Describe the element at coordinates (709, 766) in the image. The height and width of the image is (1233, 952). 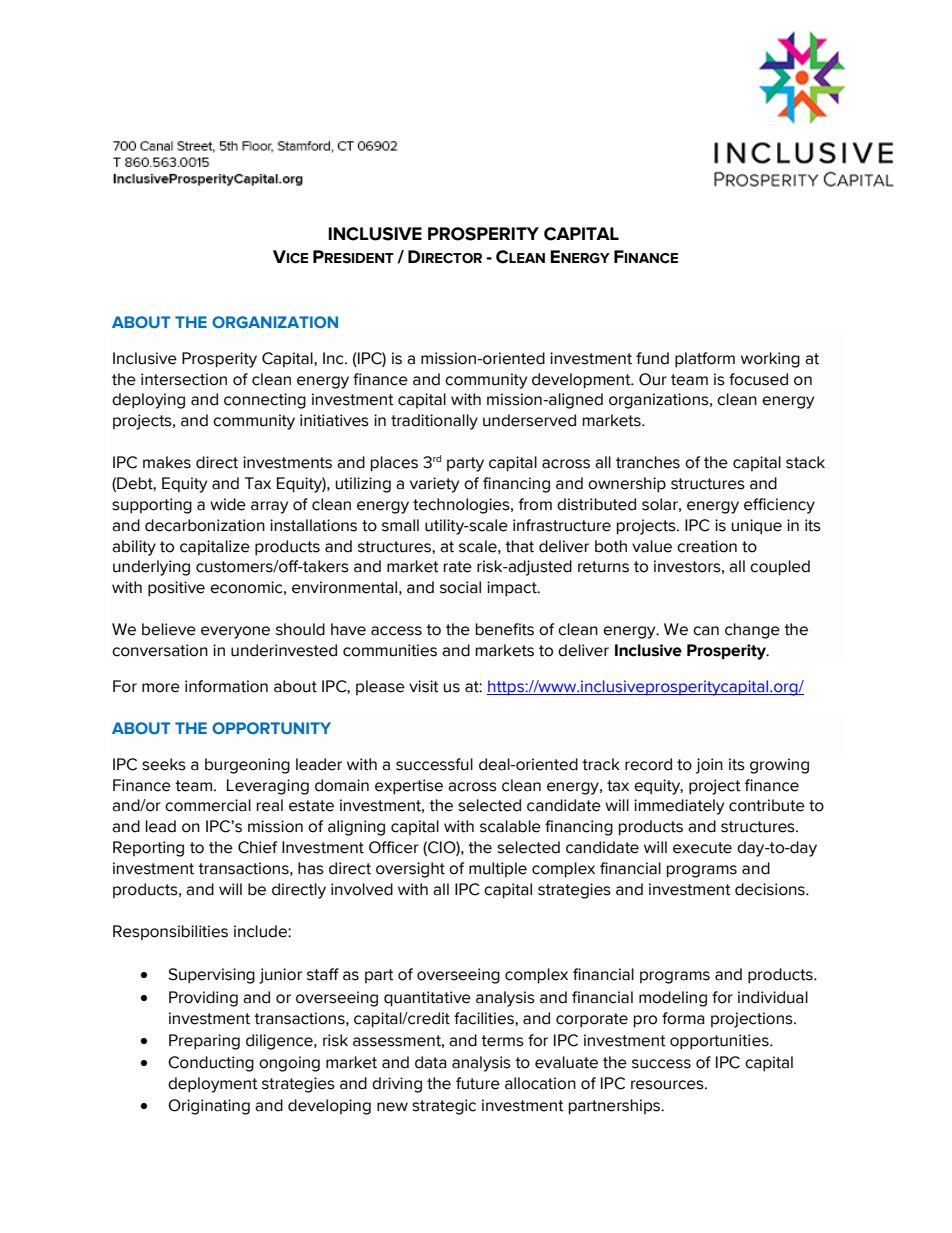
I see `join` at that location.
